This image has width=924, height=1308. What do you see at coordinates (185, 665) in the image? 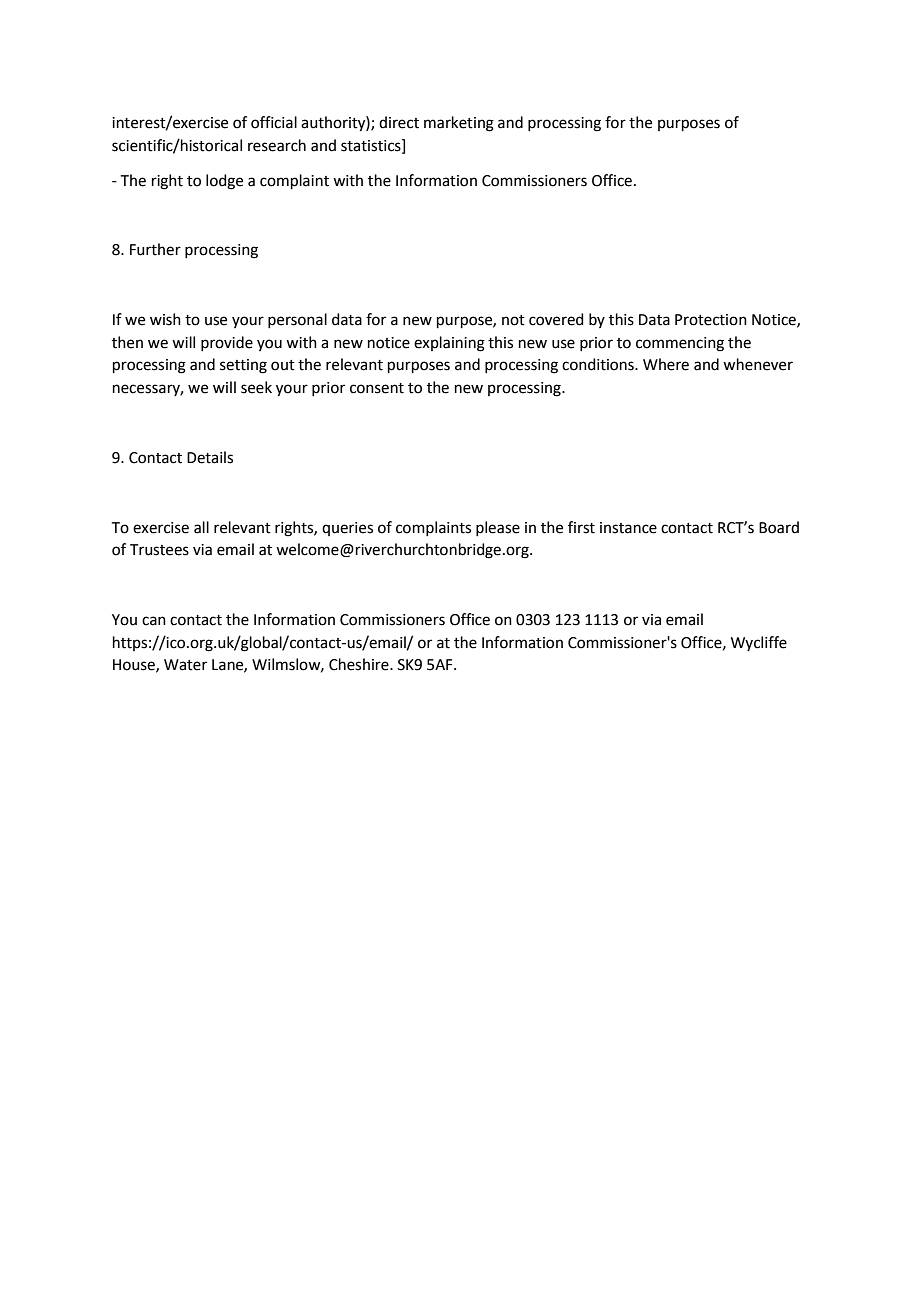
I see `Water` at bounding box center [185, 665].
